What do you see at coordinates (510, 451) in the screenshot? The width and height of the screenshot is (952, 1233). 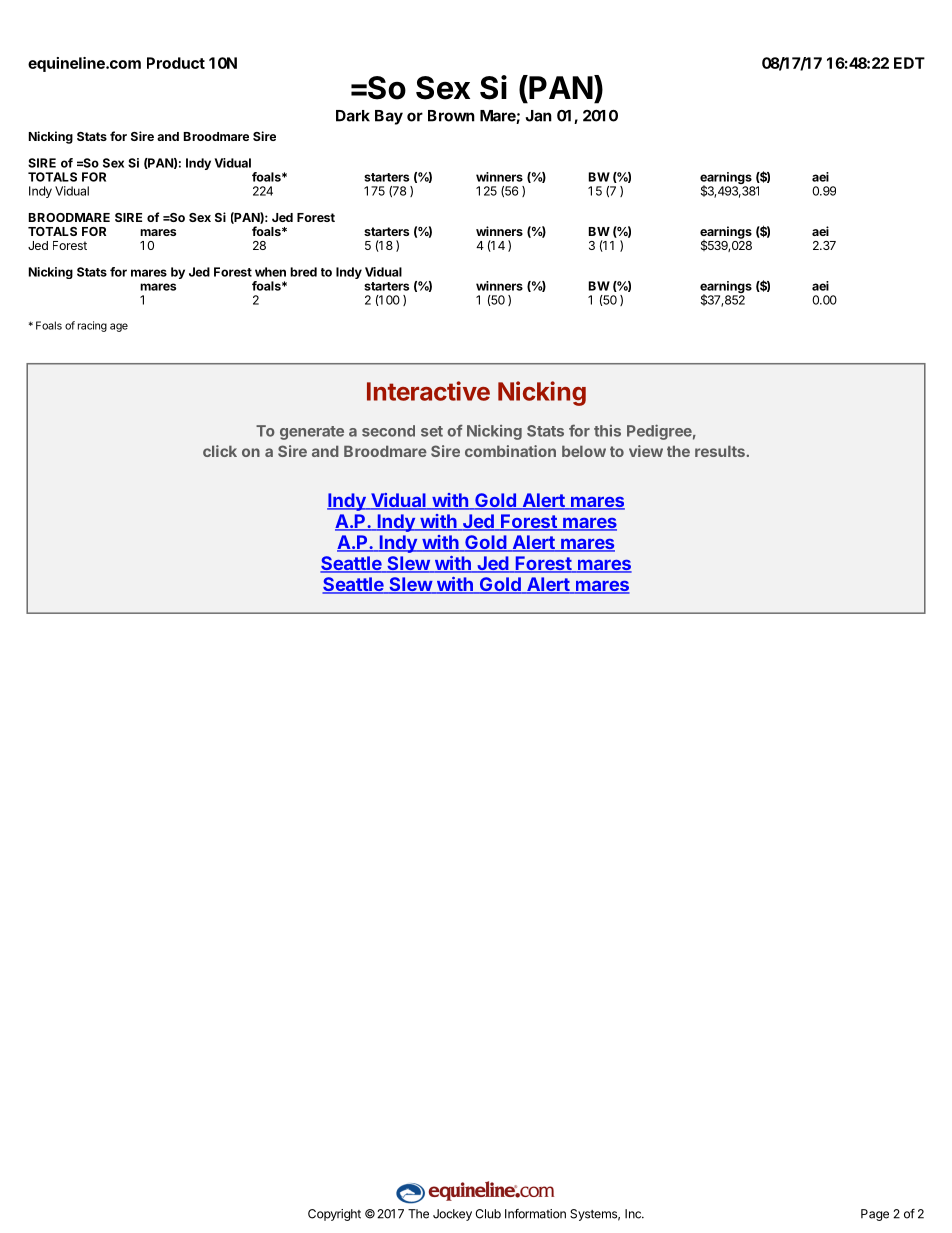 I see `combination` at bounding box center [510, 451].
